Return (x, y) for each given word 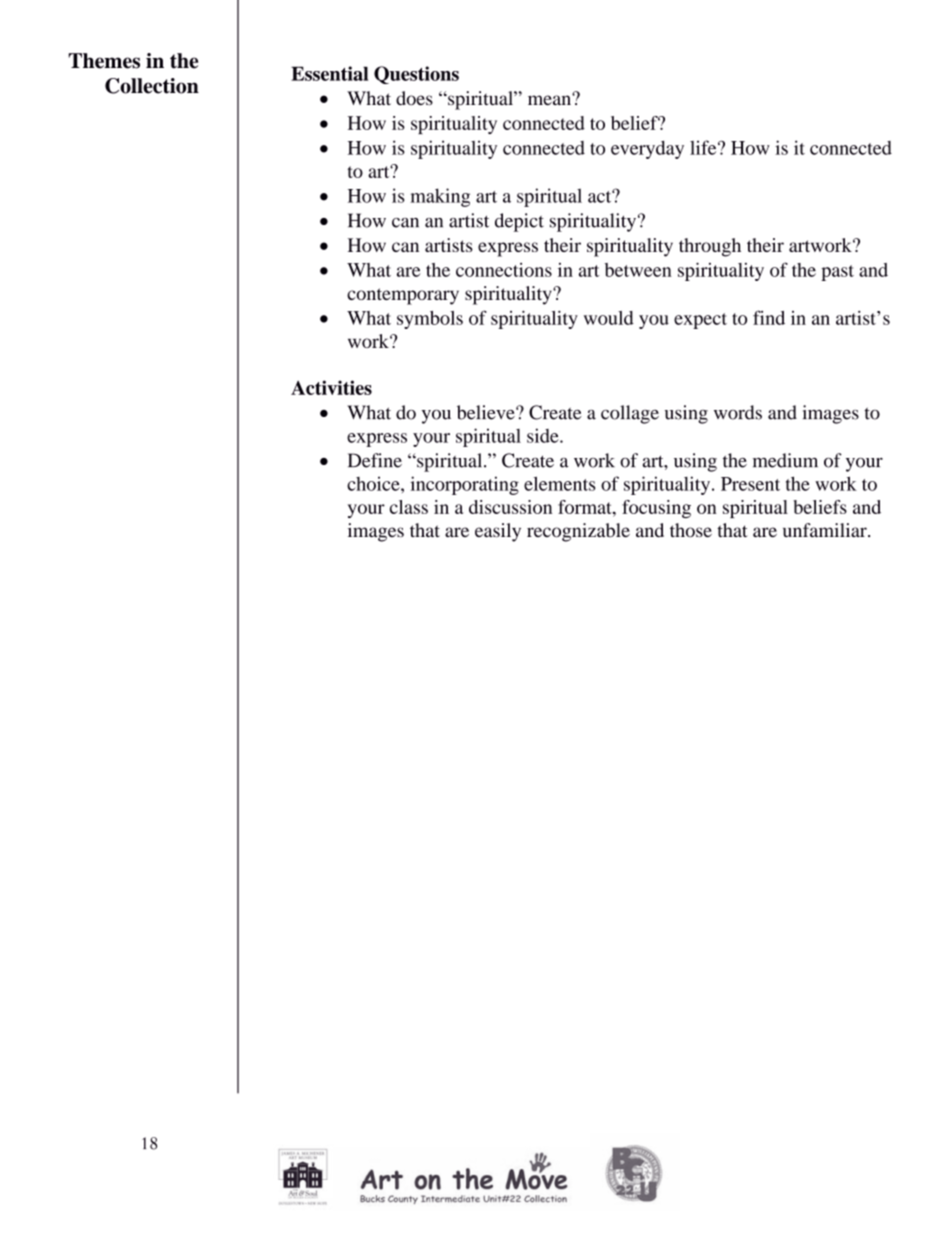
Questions (416, 75)
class (409, 507)
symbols (430, 320)
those (691, 530)
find (769, 317)
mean (550, 99)
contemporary (403, 296)
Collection (152, 86)
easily (498, 532)
